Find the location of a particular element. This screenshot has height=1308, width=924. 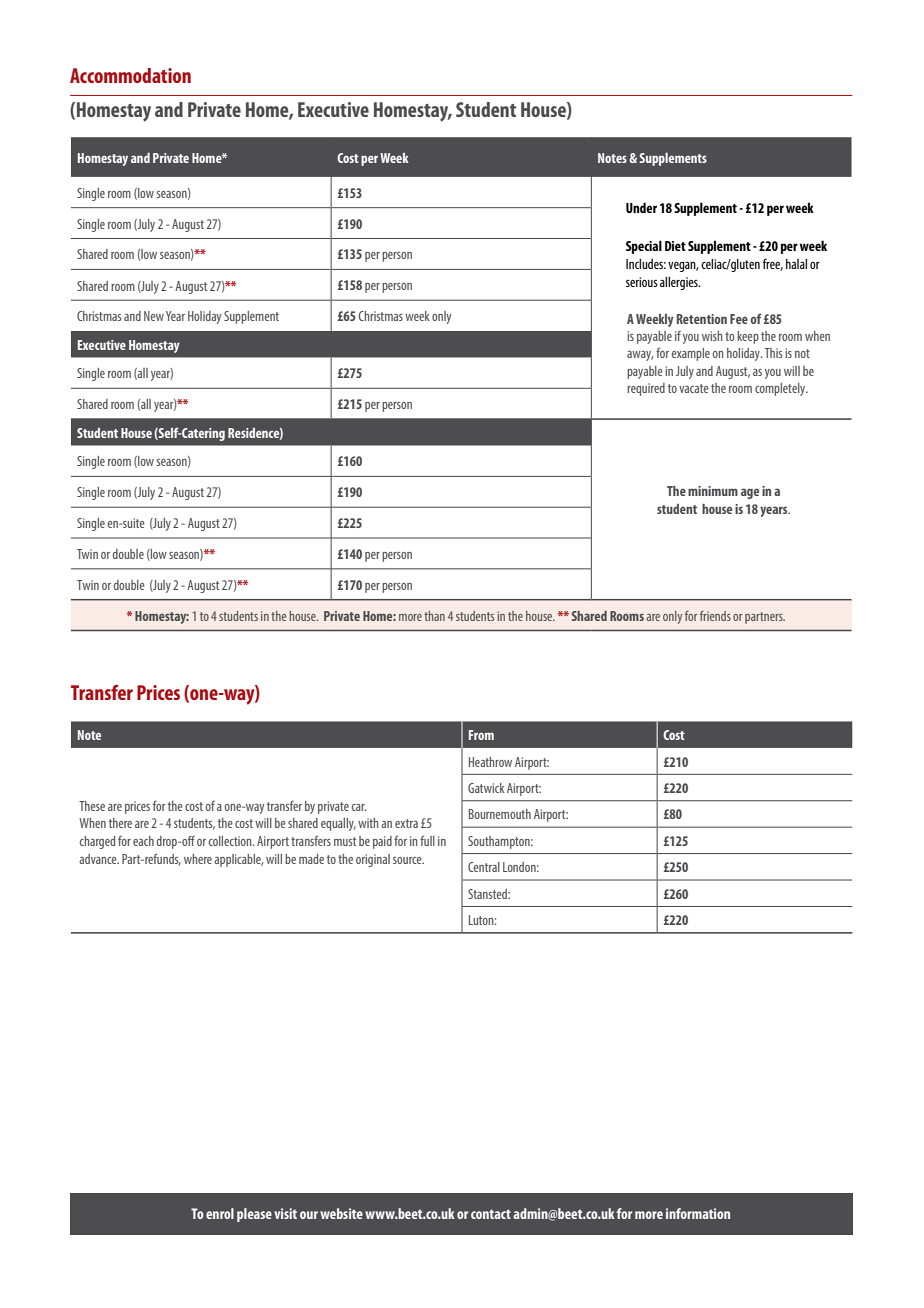

New is located at coordinates (154, 316).
